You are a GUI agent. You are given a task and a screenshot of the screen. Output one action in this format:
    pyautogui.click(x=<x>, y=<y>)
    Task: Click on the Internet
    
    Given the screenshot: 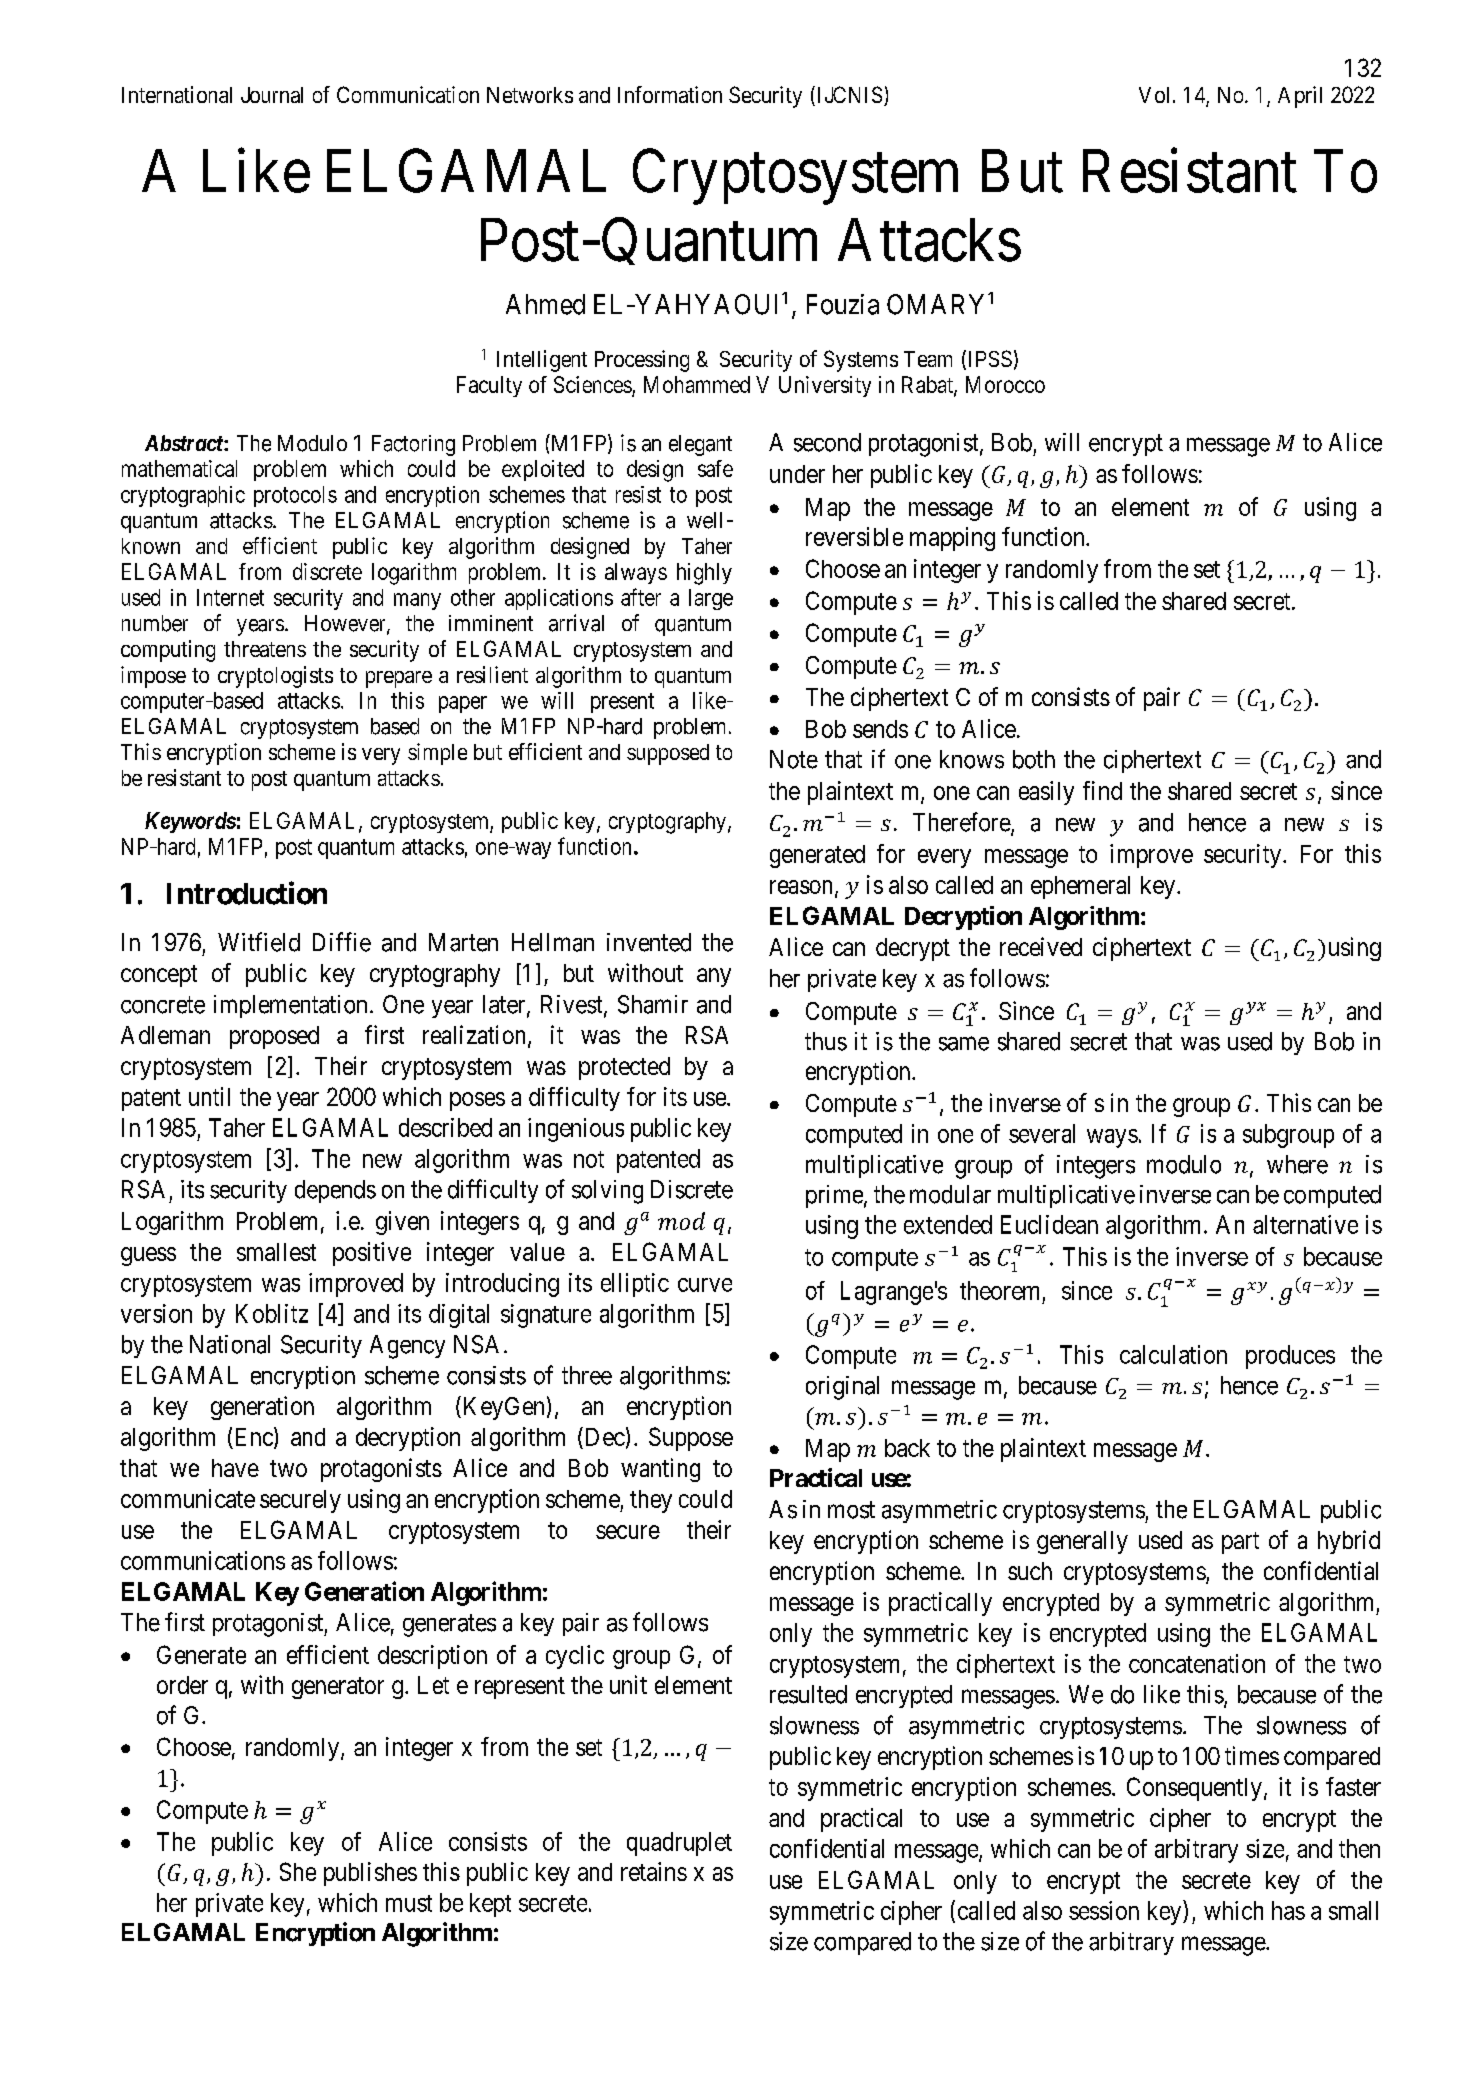 What is the action you would take?
    pyautogui.click(x=230, y=597)
